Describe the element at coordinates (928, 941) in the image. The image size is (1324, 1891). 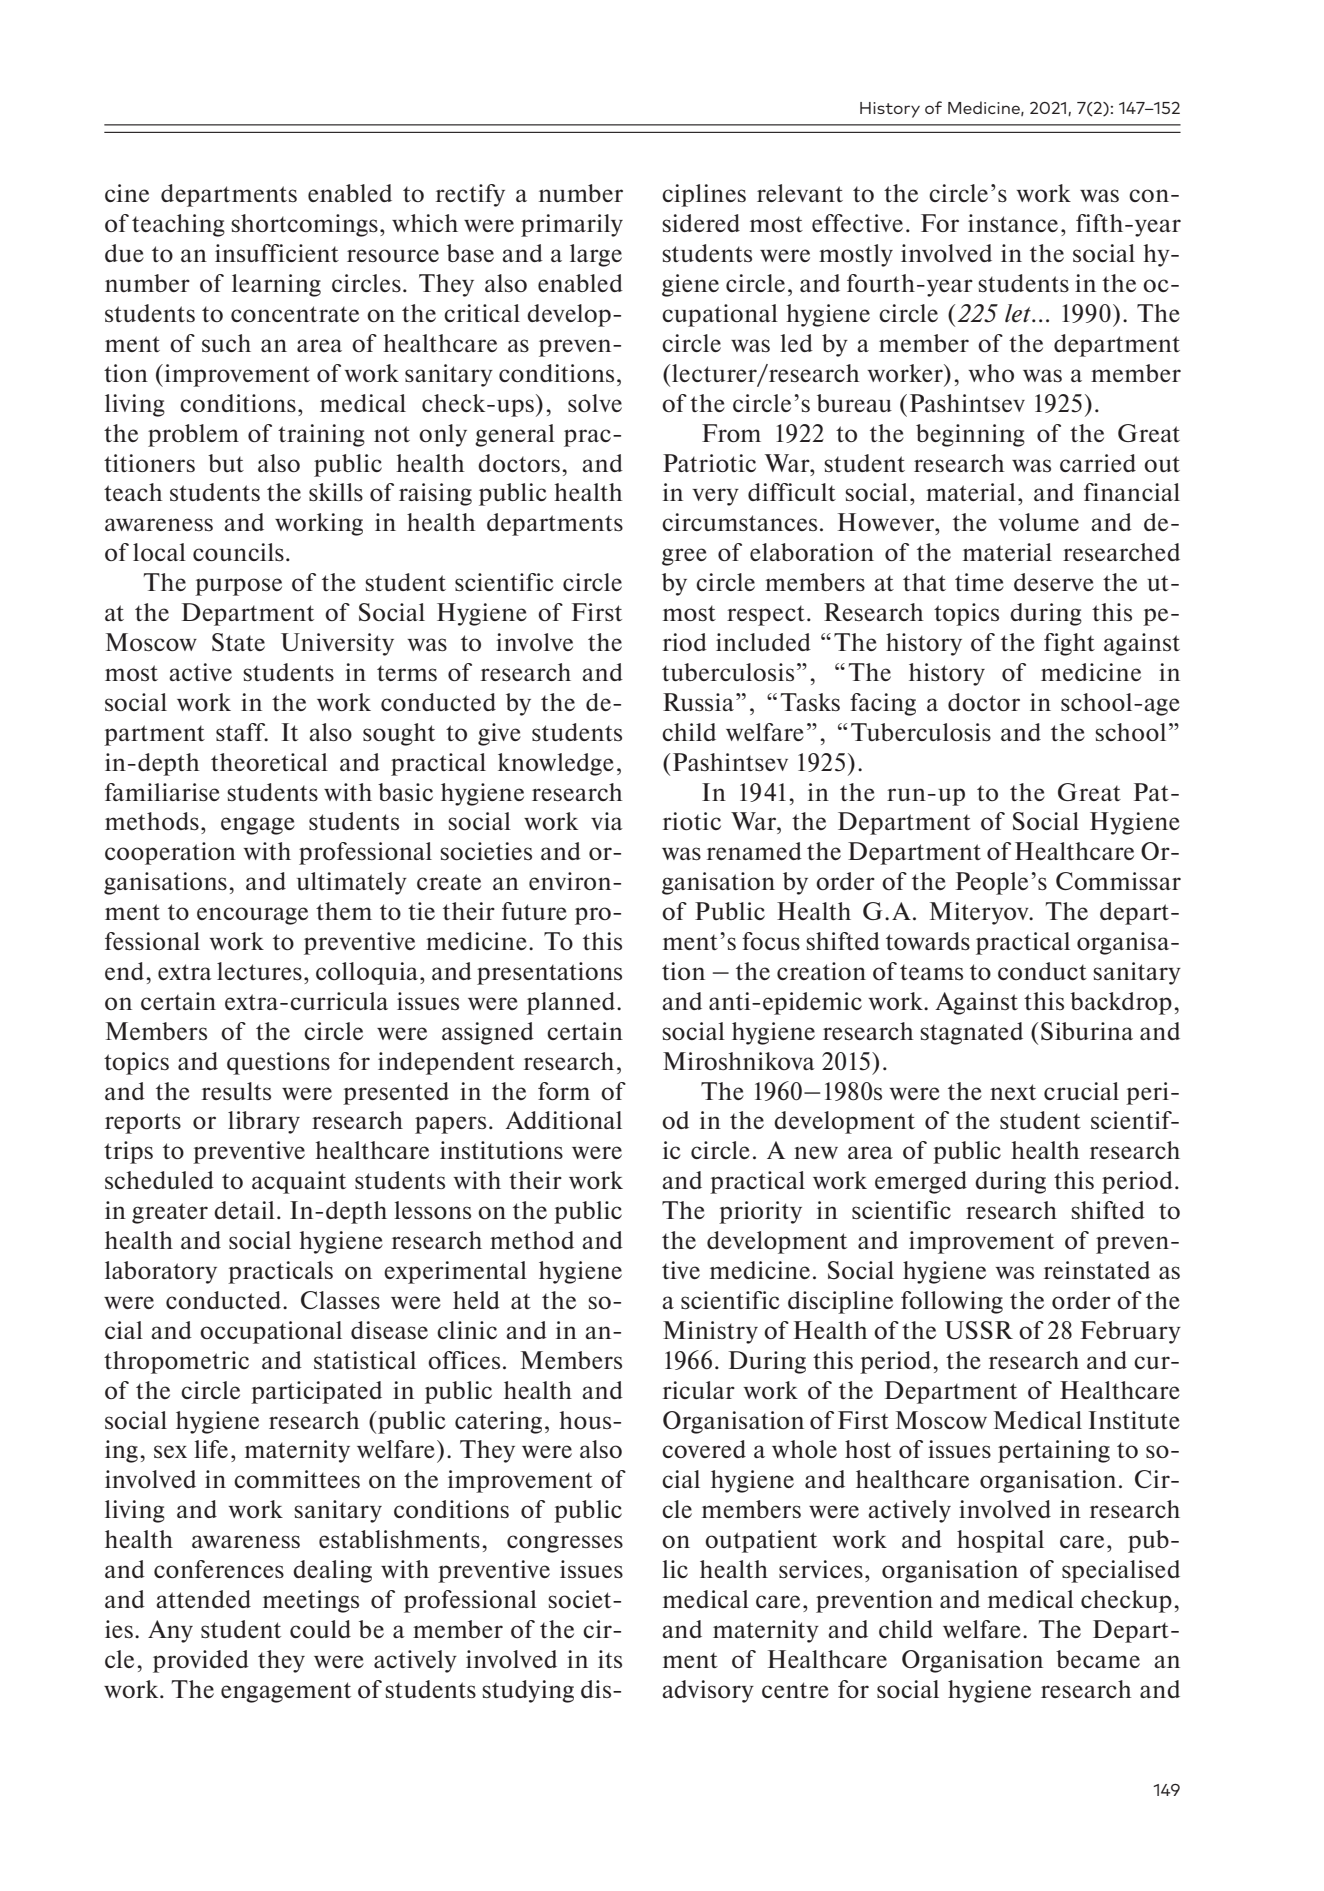
I see `towards` at that location.
